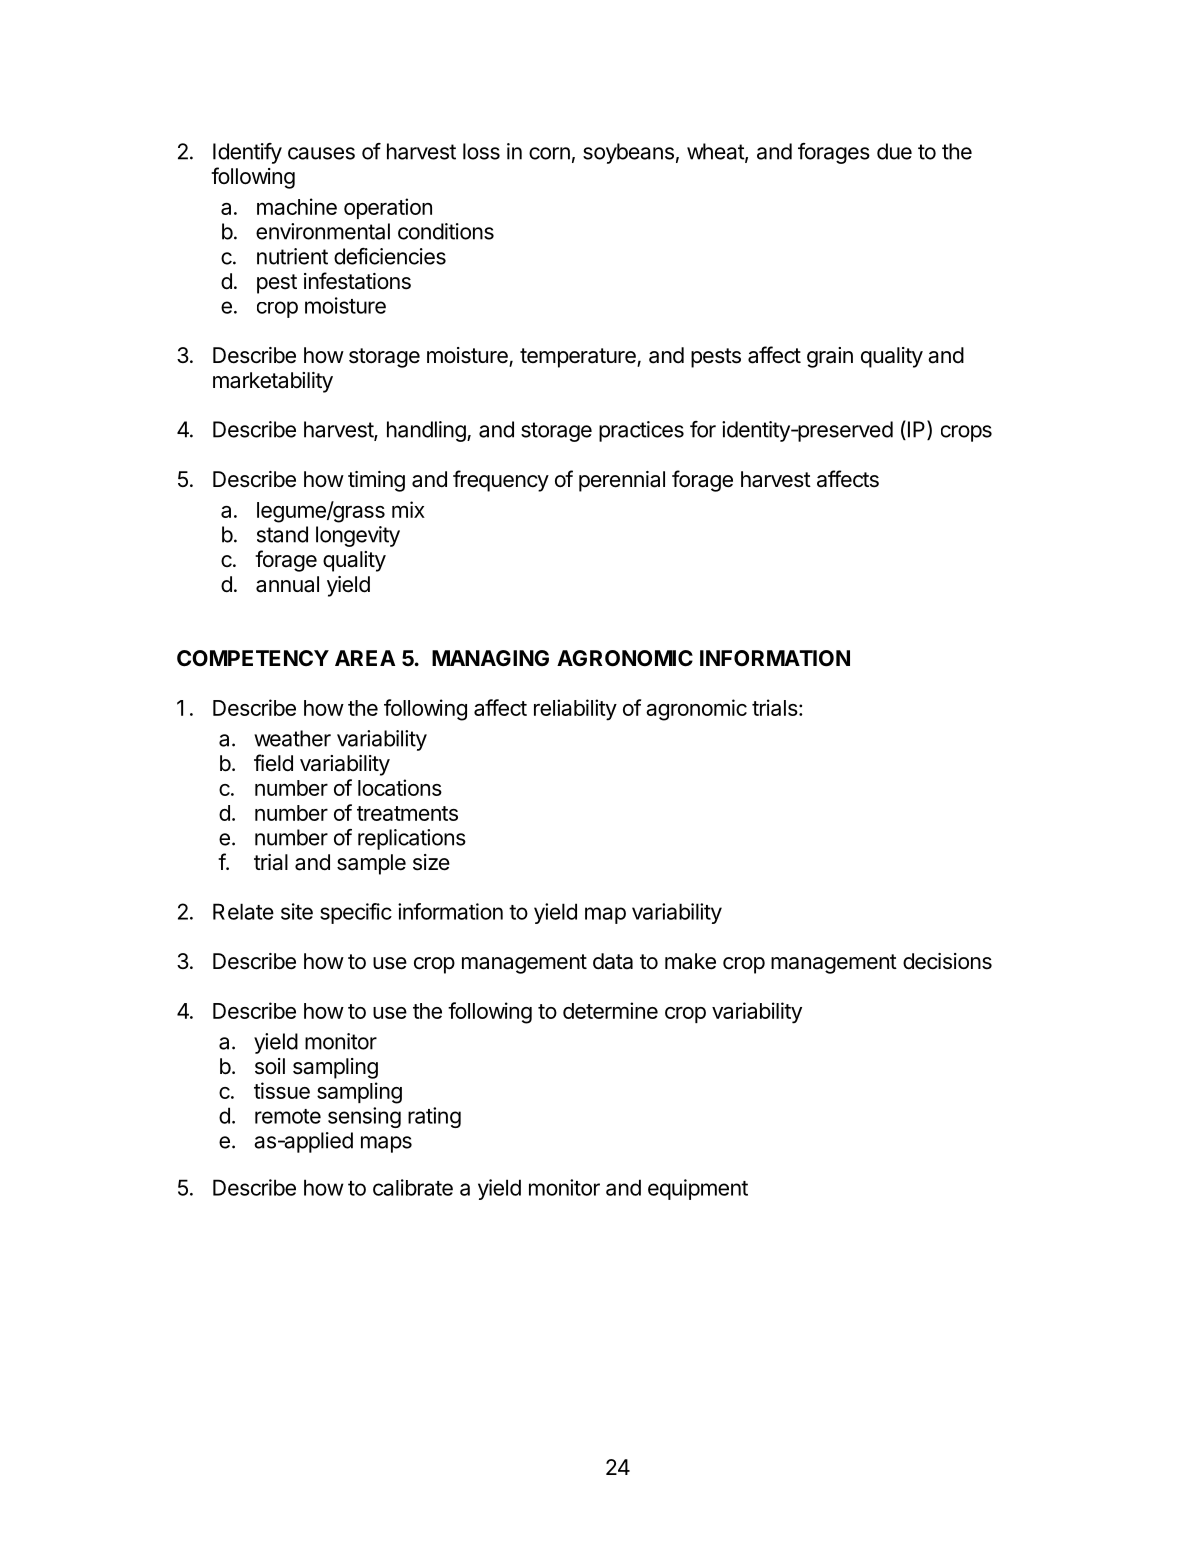 The image size is (1198, 1550). Describe the element at coordinates (386, 1144) in the document. I see `maps` at that location.
